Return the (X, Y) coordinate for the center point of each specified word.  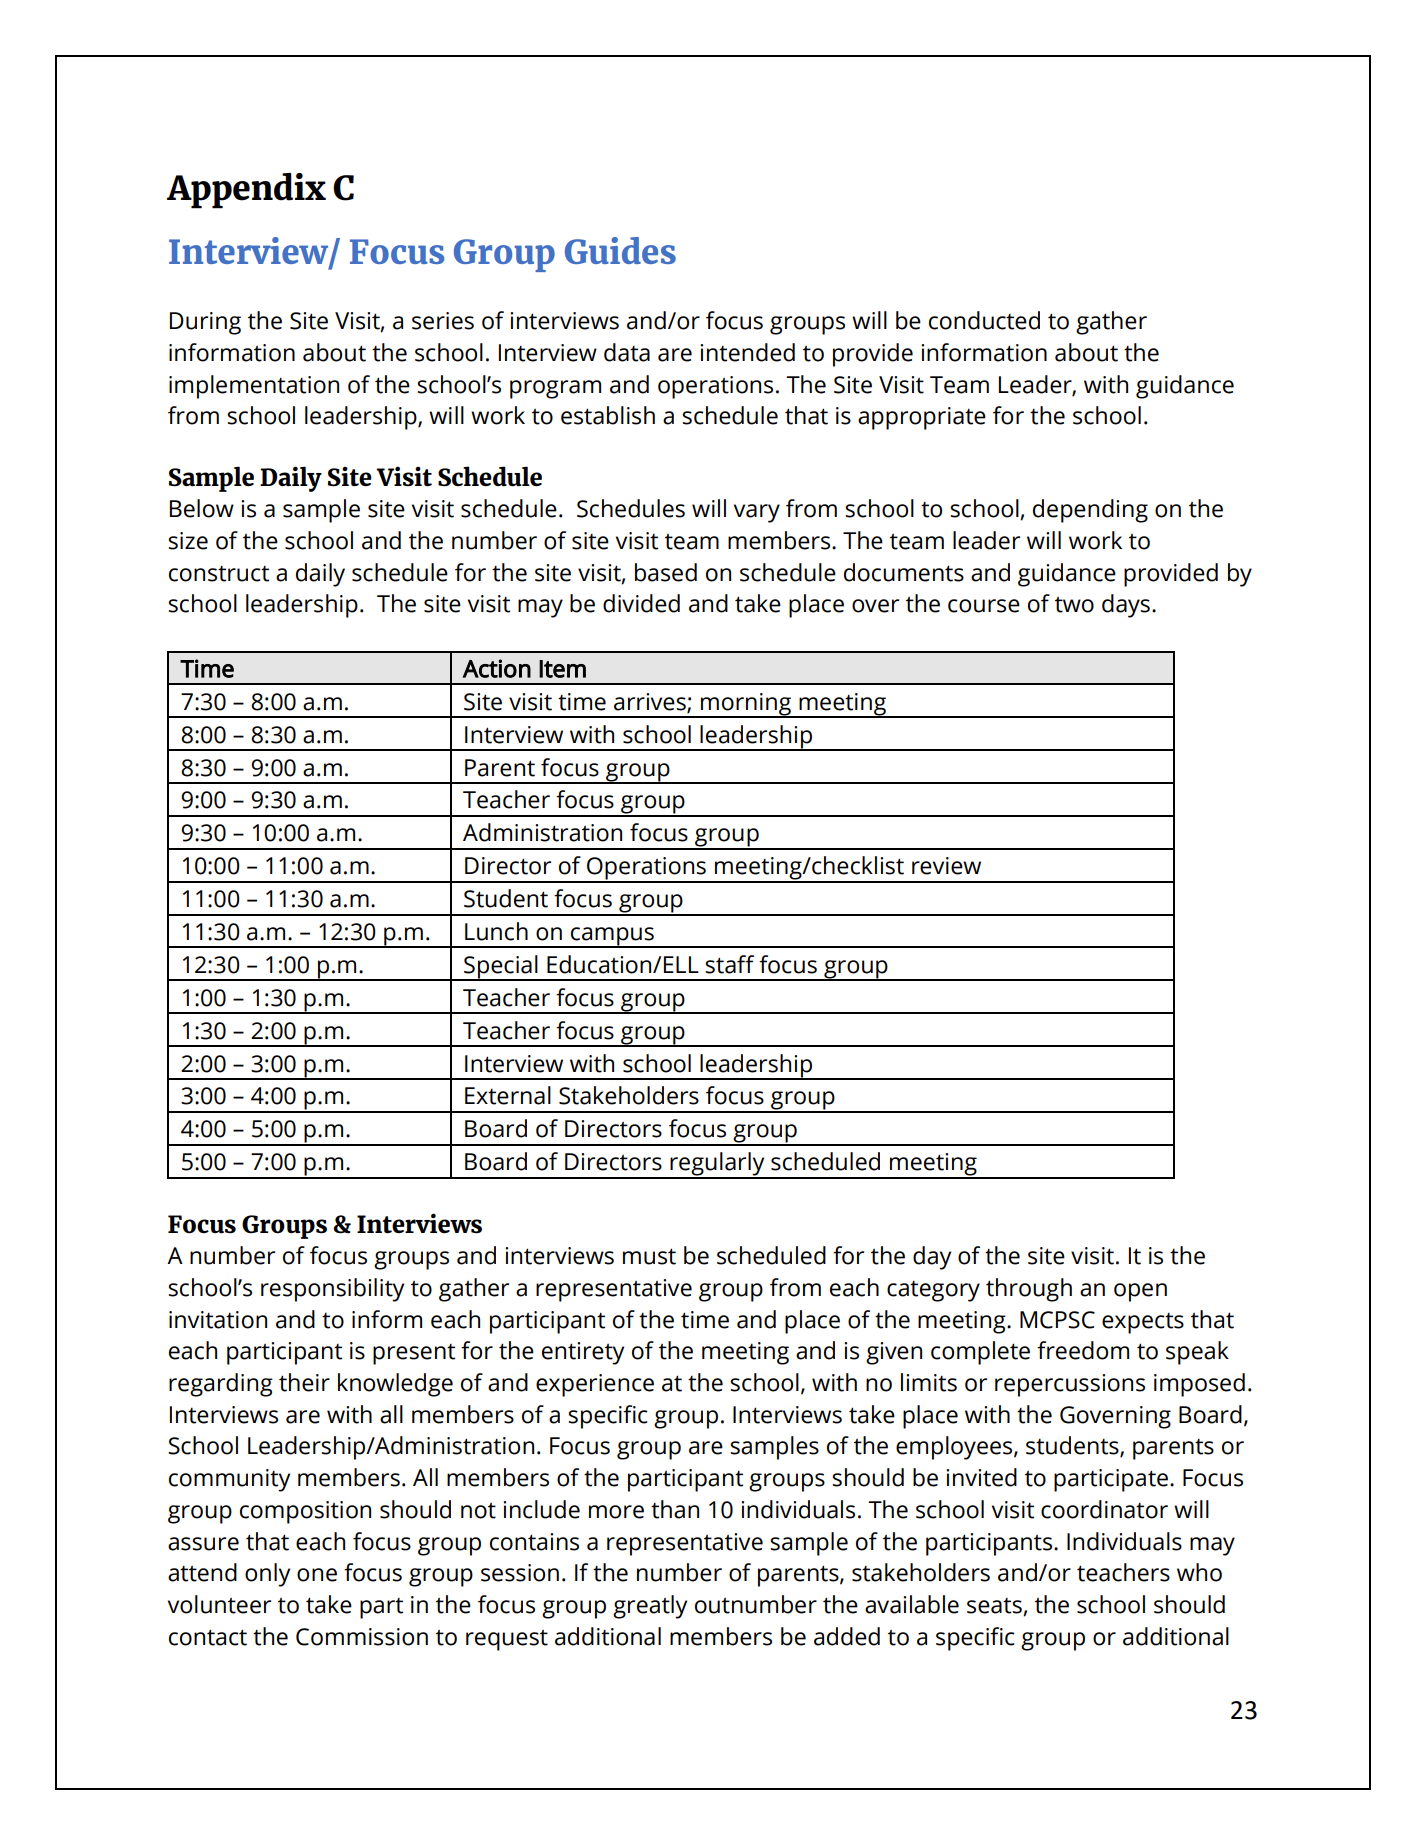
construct (219, 574)
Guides (620, 250)
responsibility (332, 1290)
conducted (984, 320)
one (317, 1575)
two (1074, 605)
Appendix (246, 191)
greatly (650, 1607)
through (1029, 1290)
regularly (717, 1165)
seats (995, 1607)
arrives (651, 702)
